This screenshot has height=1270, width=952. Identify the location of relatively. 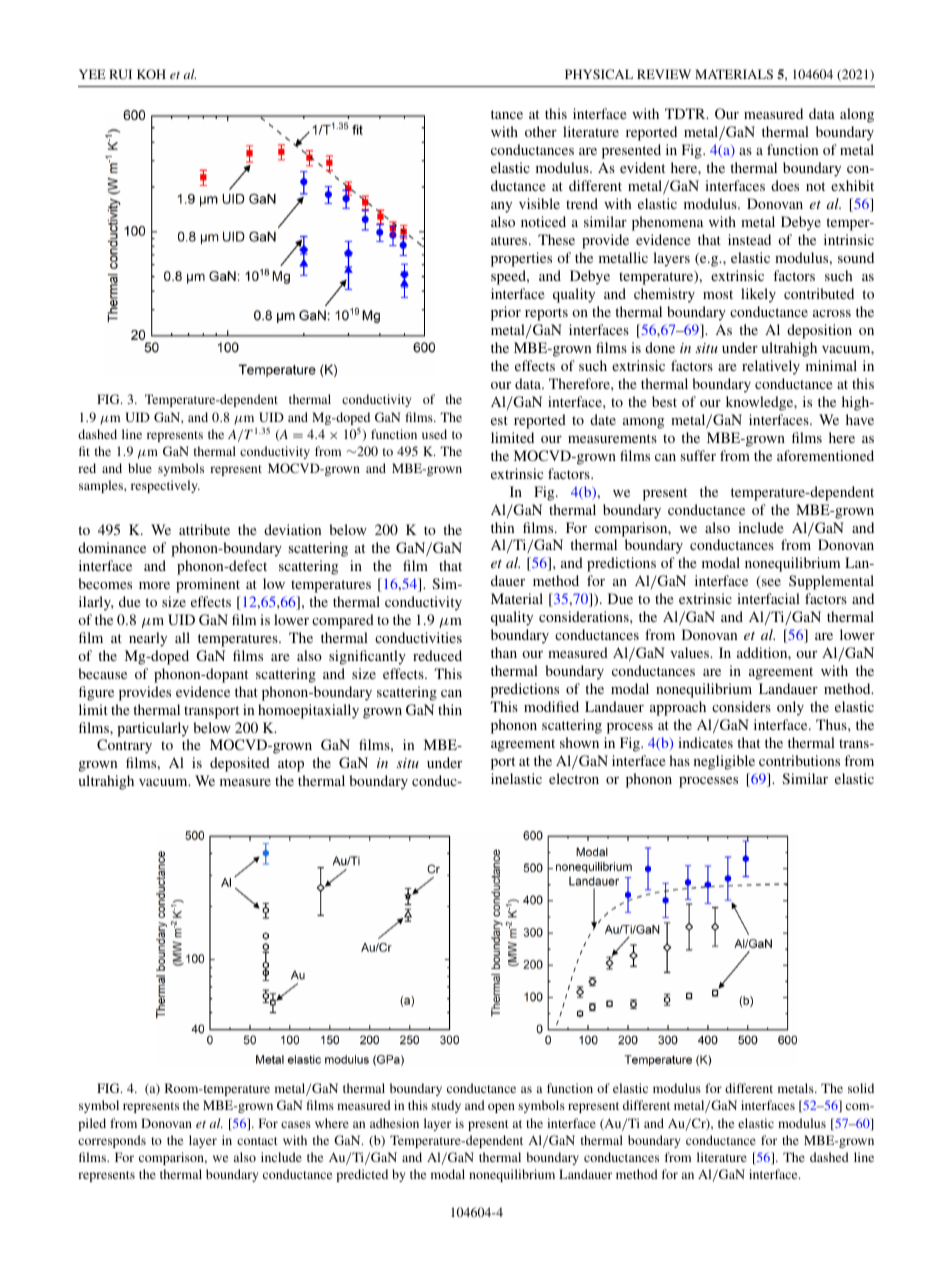
(771, 367).
